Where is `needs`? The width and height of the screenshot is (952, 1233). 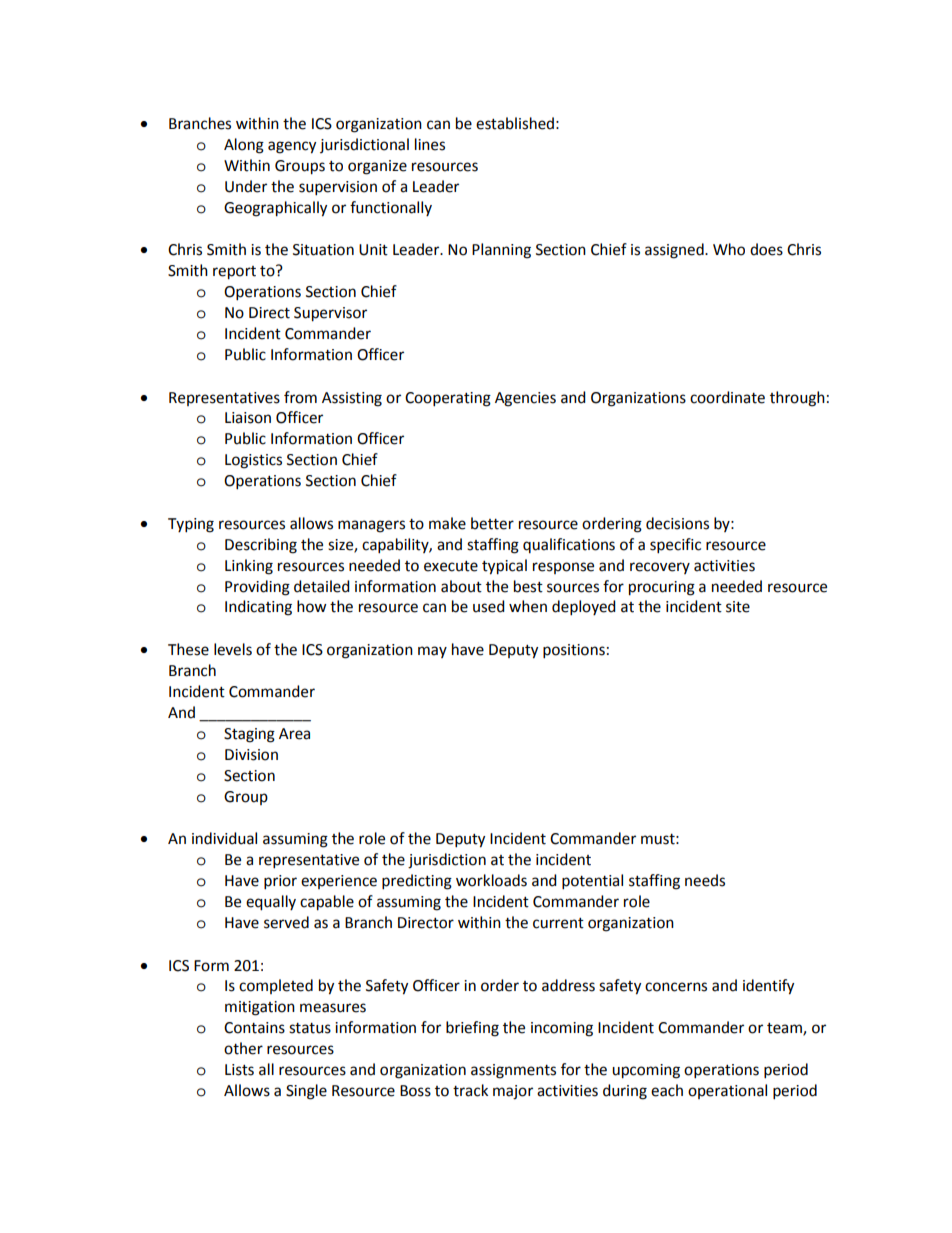
needs is located at coordinates (705, 880).
